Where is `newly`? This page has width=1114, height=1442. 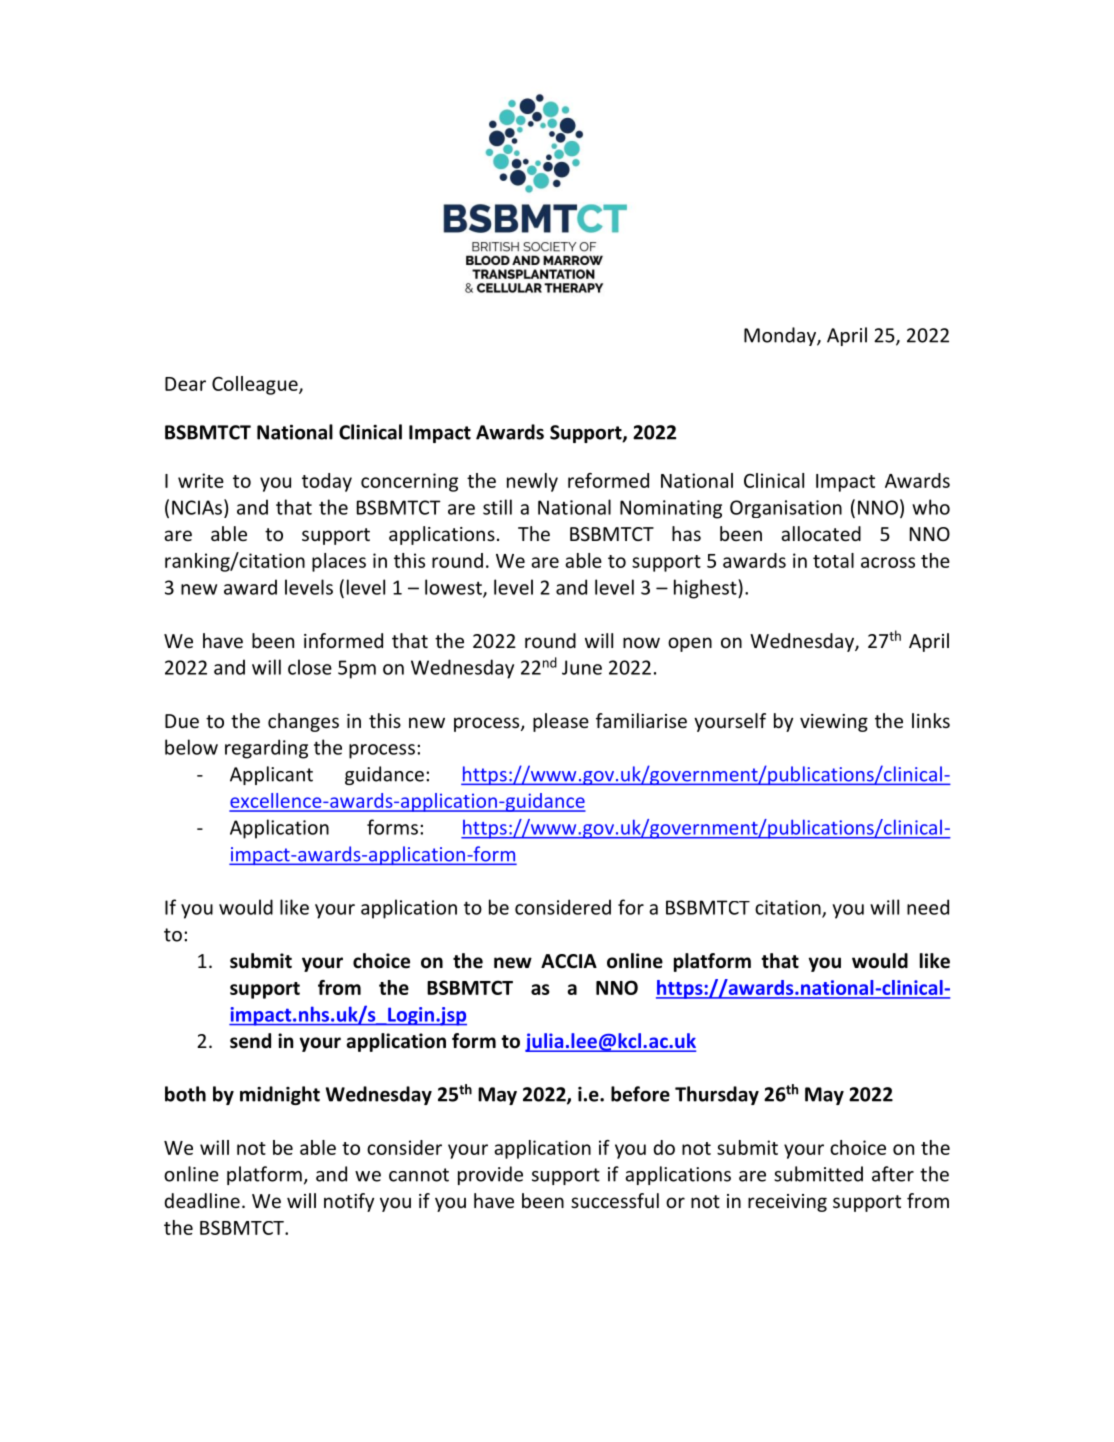 newly is located at coordinates (532, 482).
